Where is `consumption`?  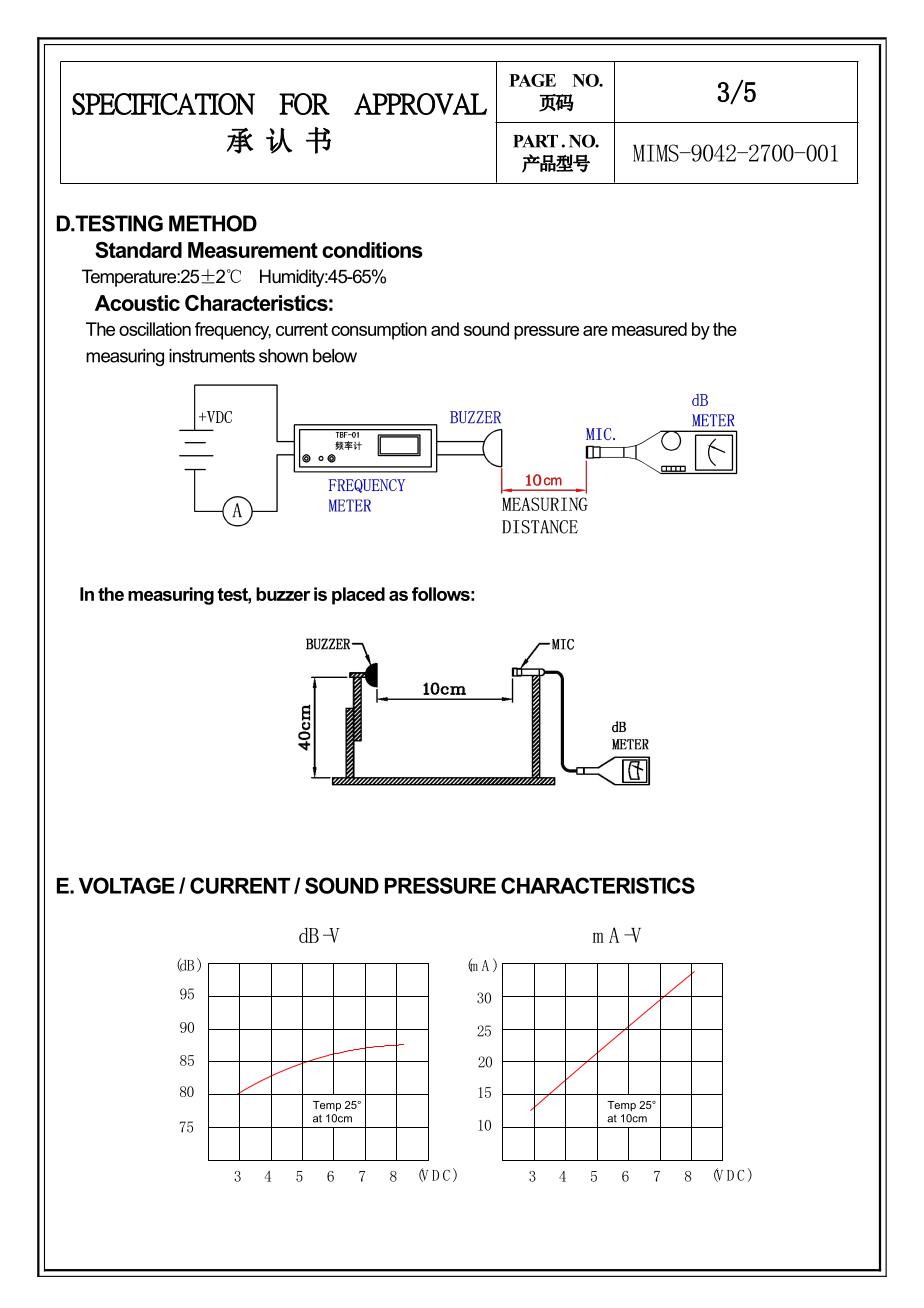 consumption is located at coordinates (379, 331).
